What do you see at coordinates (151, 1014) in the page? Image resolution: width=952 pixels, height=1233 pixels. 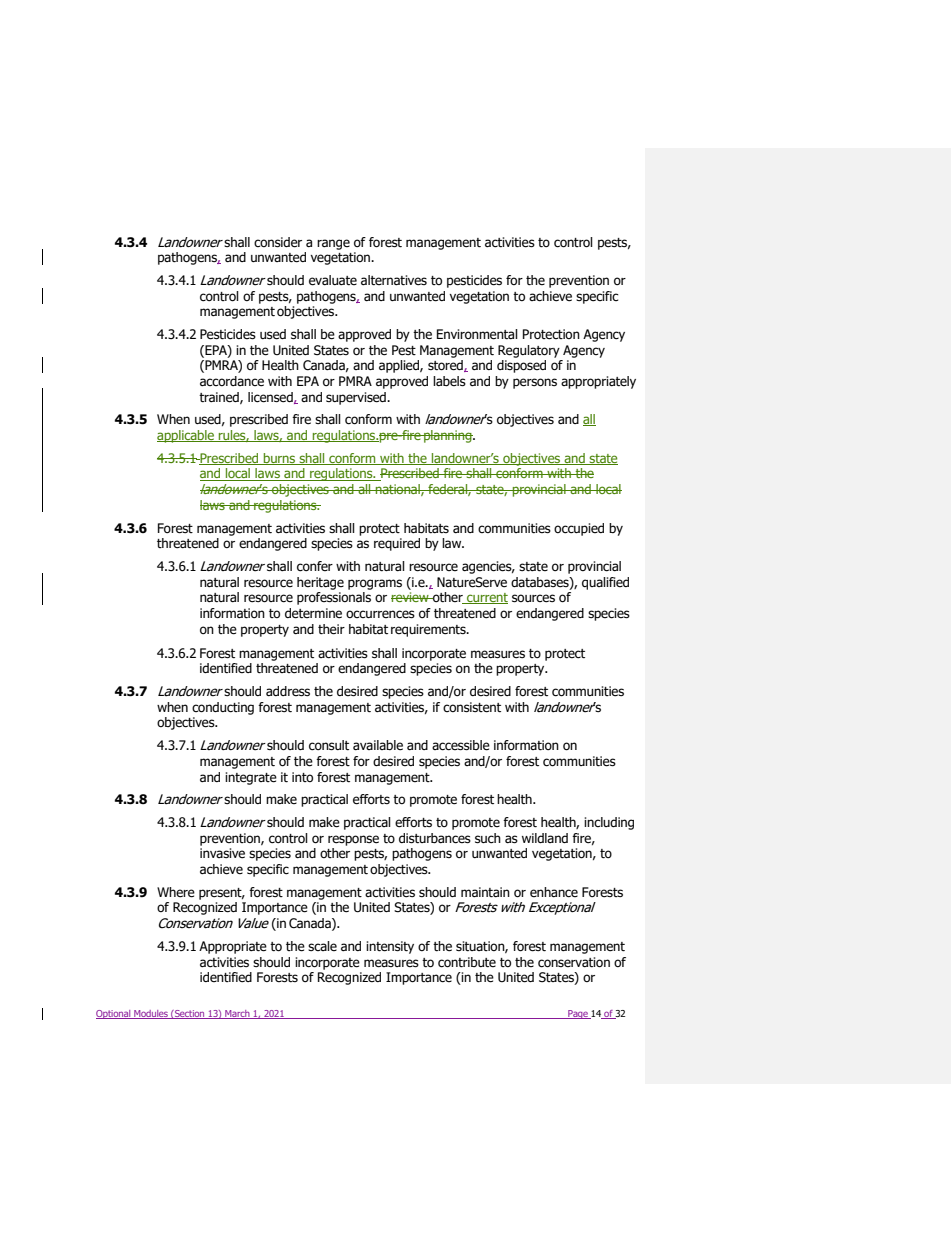 I see `Modules` at bounding box center [151, 1014].
